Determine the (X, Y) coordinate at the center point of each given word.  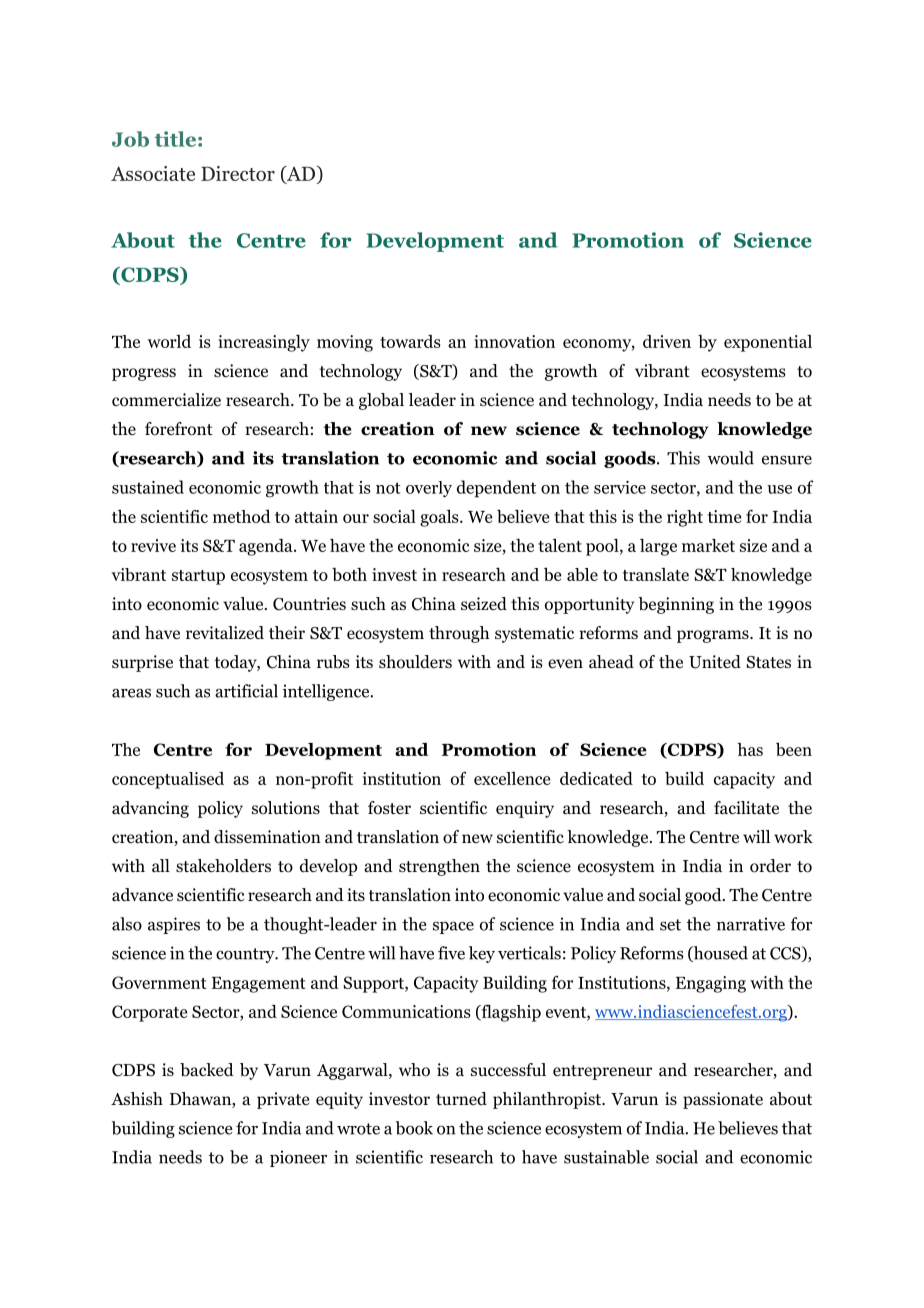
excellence (512, 778)
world (169, 341)
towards (410, 341)
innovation (514, 341)
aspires (174, 925)
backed (207, 1070)
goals (440, 518)
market (708, 545)
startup (198, 577)
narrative (751, 924)
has (750, 749)
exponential (768, 343)
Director (238, 173)
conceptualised (168, 780)
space (453, 927)
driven (667, 341)
